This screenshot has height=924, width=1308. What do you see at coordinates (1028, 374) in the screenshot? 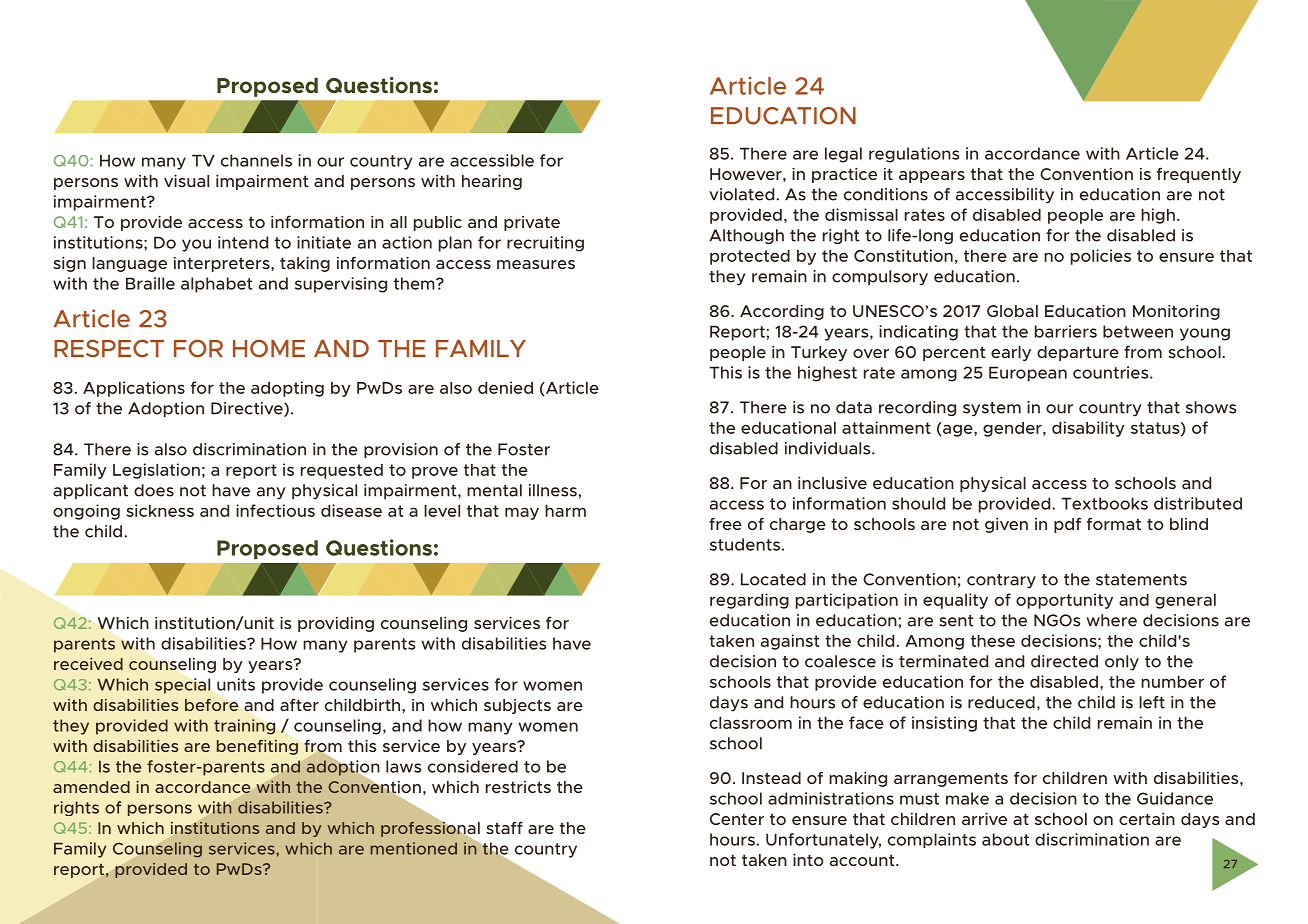
I see `European` at bounding box center [1028, 374].
